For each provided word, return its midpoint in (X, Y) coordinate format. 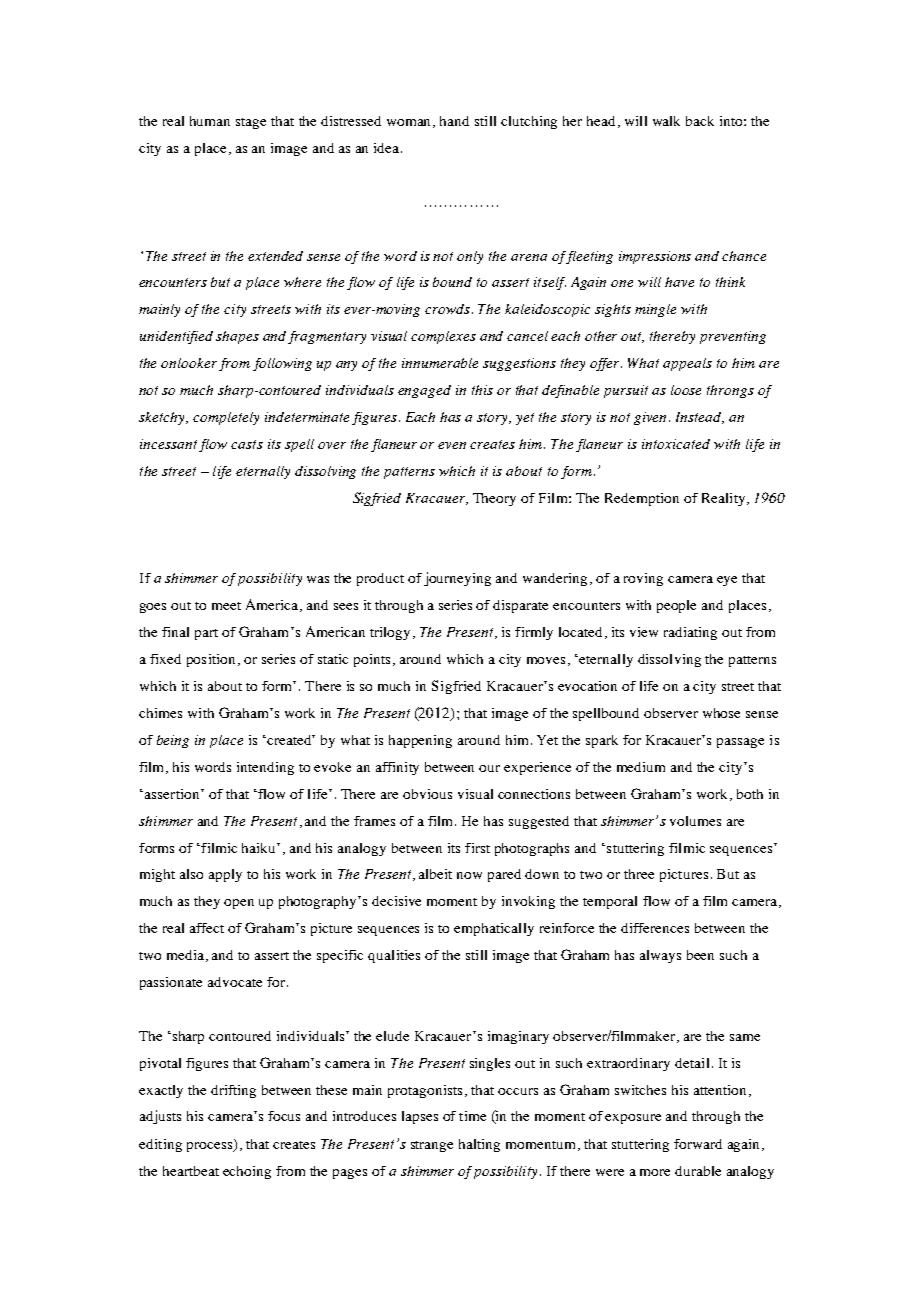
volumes (695, 821)
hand (454, 121)
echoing (247, 1172)
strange (432, 1146)
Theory (494, 499)
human (210, 121)
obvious (427, 794)
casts (247, 444)
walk (666, 121)
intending (265, 768)
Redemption (642, 499)
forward (698, 1144)
